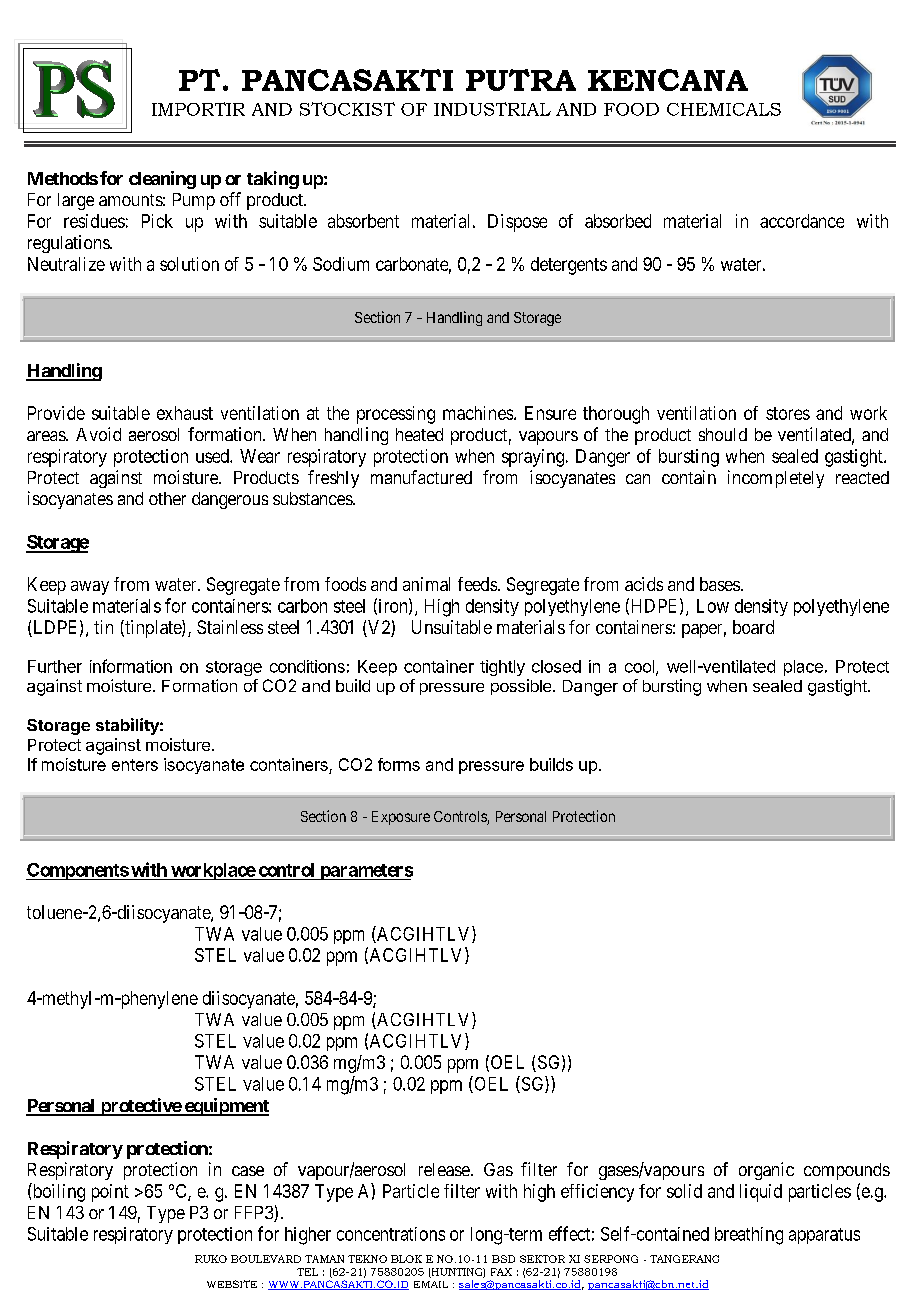 The image size is (924, 1308). What do you see at coordinates (185, 413) in the page?
I see `exhaust` at bounding box center [185, 413].
